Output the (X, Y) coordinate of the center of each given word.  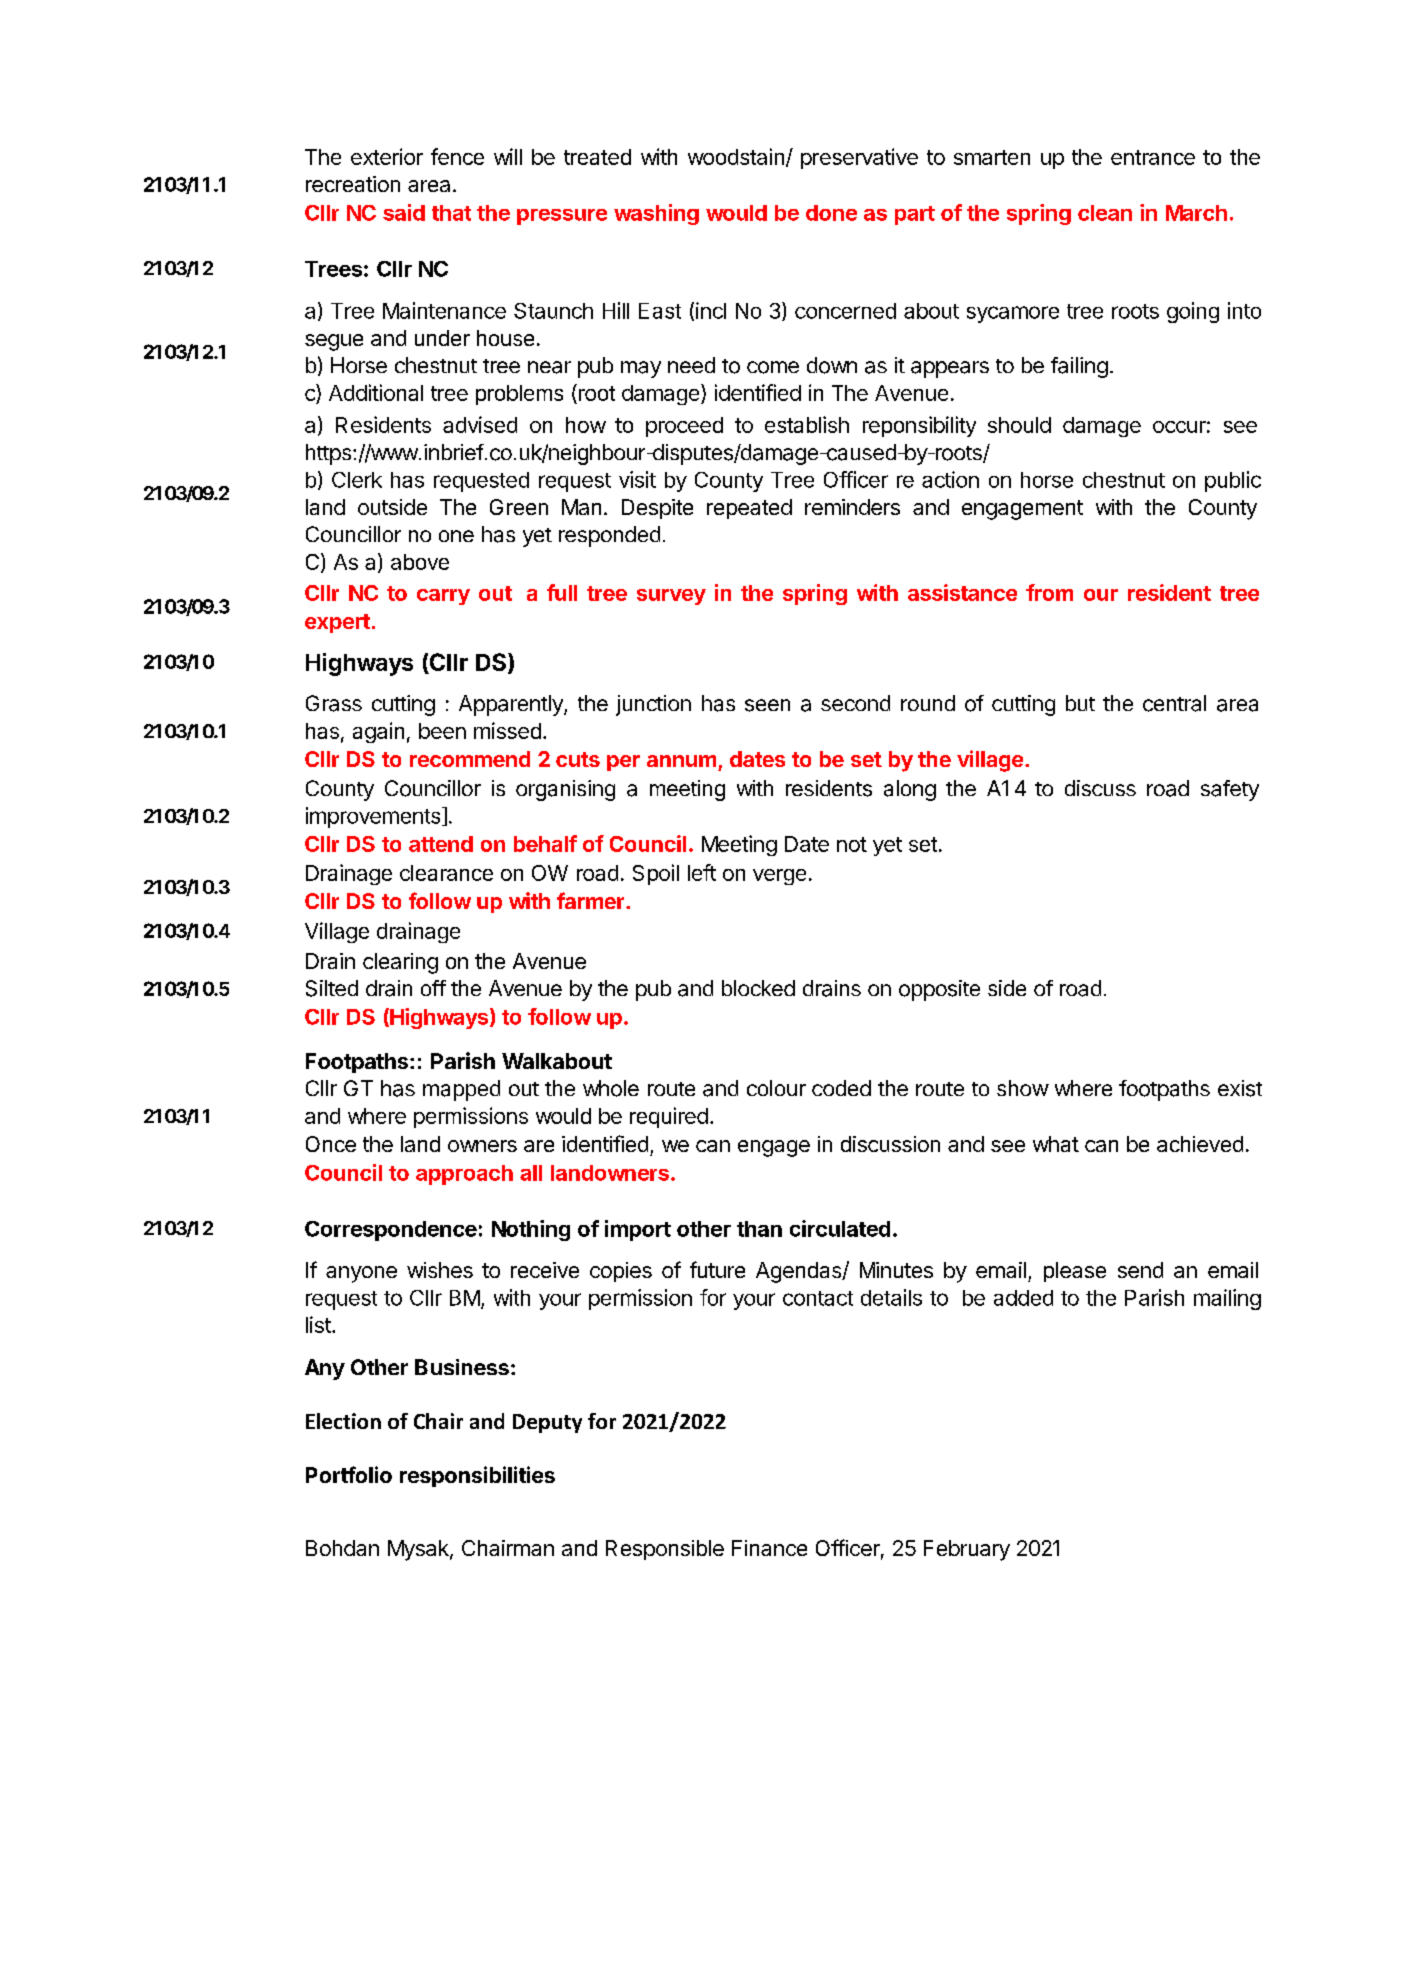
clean (1105, 213)
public (1233, 481)
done (831, 213)
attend (441, 844)
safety (1230, 790)
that (451, 213)
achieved (1200, 1144)
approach (464, 1175)
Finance (769, 1548)
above (420, 562)
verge (779, 877)
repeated (749, 509)
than (759, 1229)
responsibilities (477, 1476)
